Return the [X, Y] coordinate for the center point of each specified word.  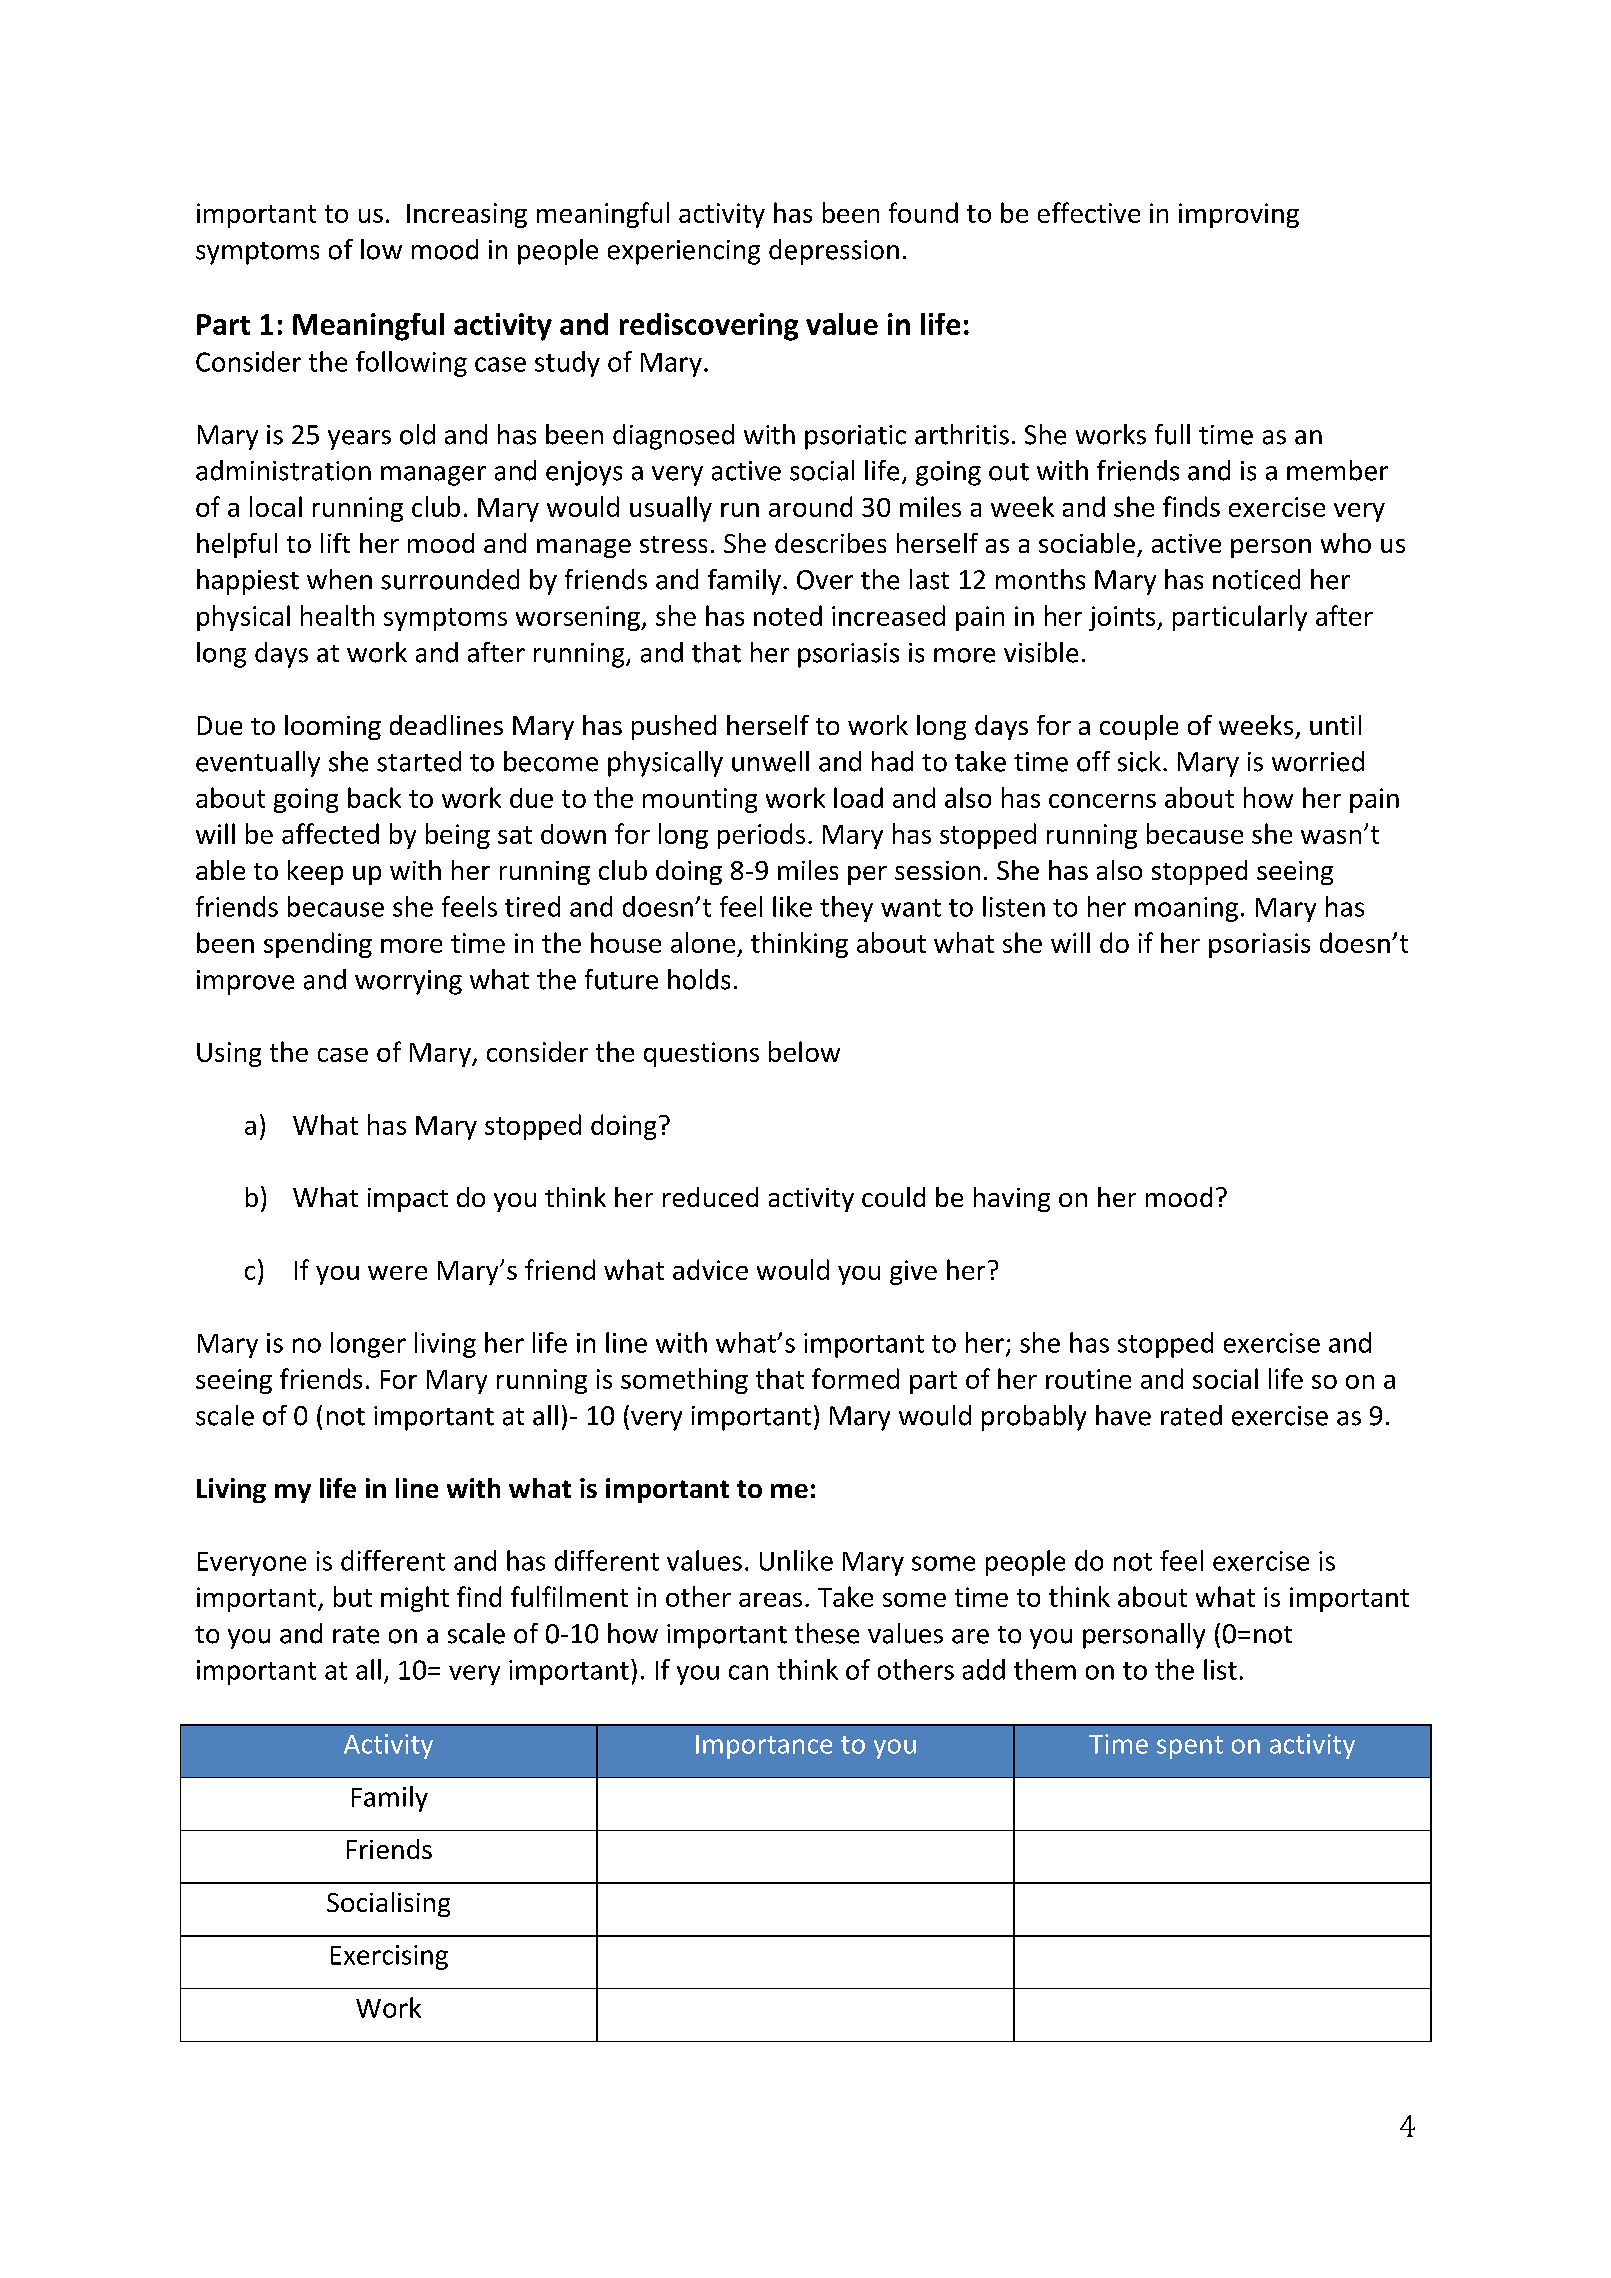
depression [834, 252]
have [1123, 1415]
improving [1239, 215]
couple [1139, 727]
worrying [408, 982]
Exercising [389, 1957]
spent [1190, 1747]
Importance [764, 1747]
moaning [1186, 909]
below [804, 1051]
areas [770, 1600]
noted [788, 615]
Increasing [467, 215]
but [353, 1596]
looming [333, 727]
